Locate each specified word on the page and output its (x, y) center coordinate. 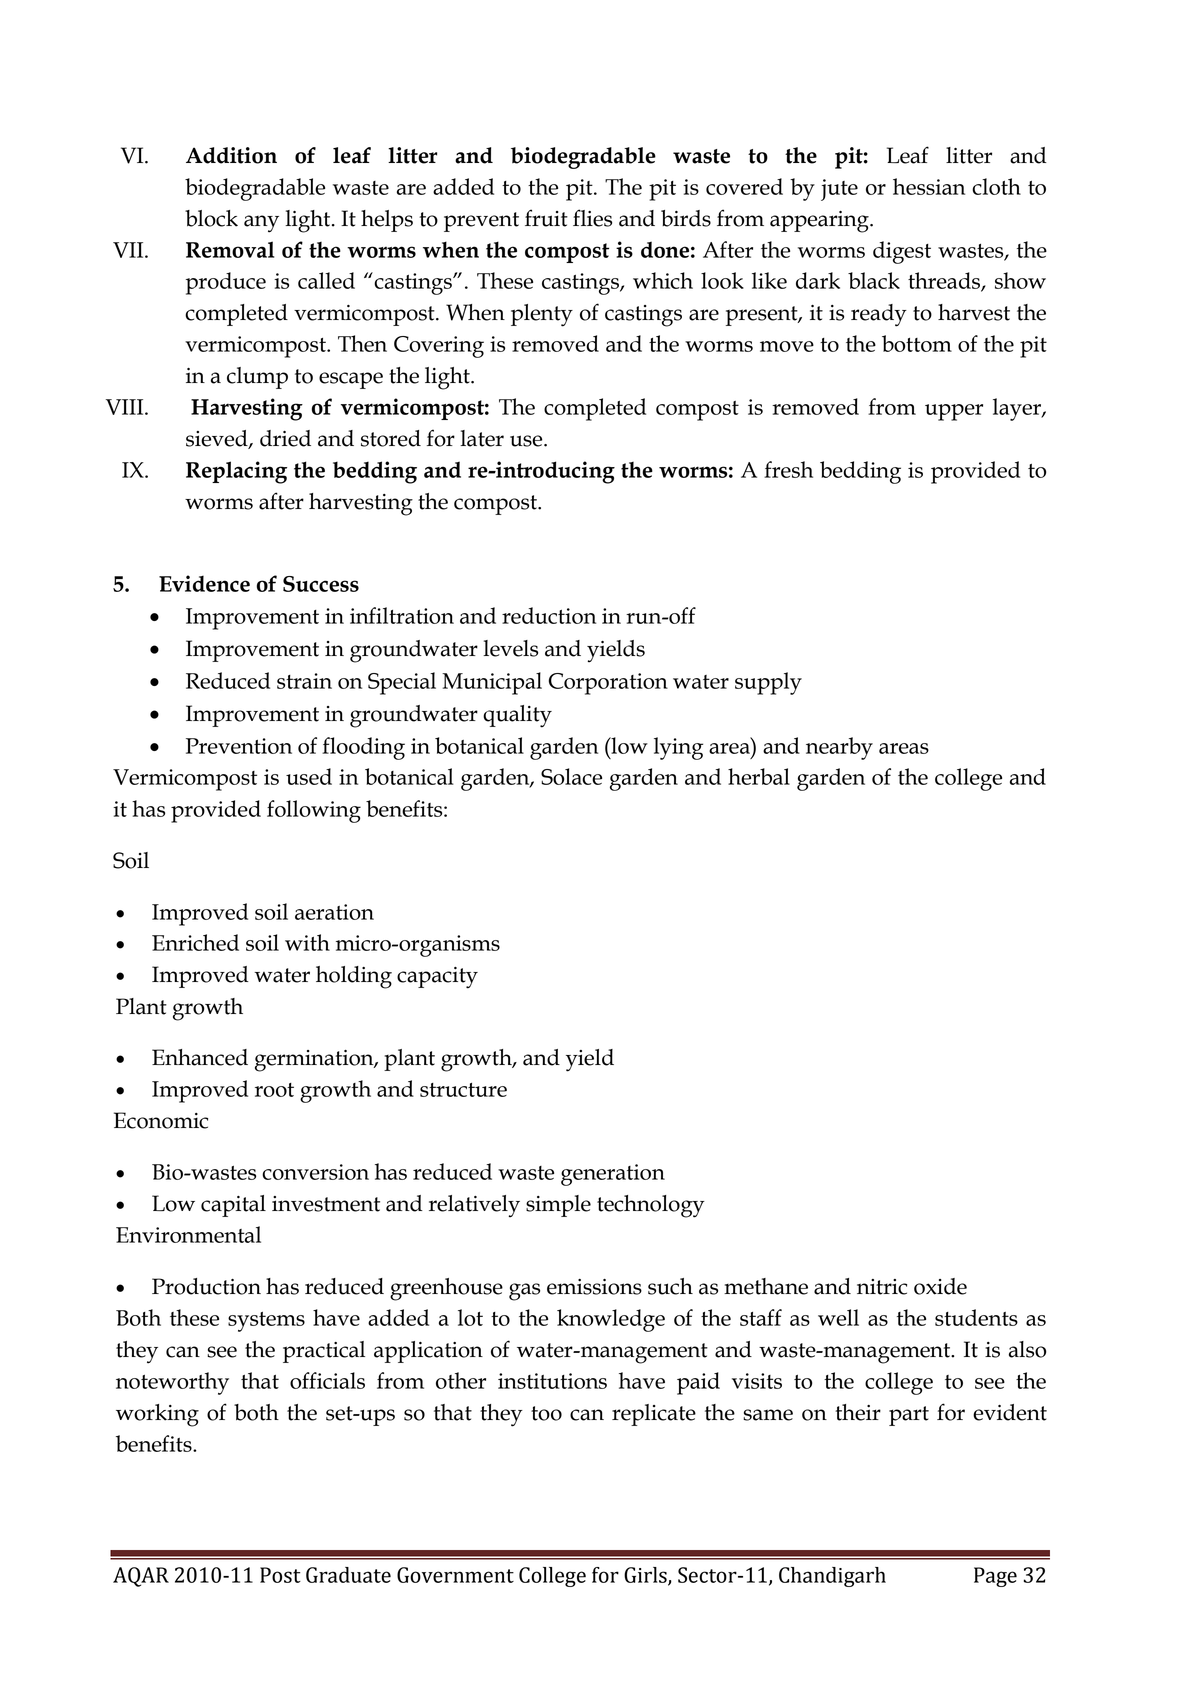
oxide (940, 1286)
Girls (646, 1576)
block (211, 218)
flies (592, 218)
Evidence (204, 583)
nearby (839, 748)
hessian (929, 186)
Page (995, 1577)
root (274, 1090)
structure (463, 1090)
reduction (549, 615)
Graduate (348, 1575)
